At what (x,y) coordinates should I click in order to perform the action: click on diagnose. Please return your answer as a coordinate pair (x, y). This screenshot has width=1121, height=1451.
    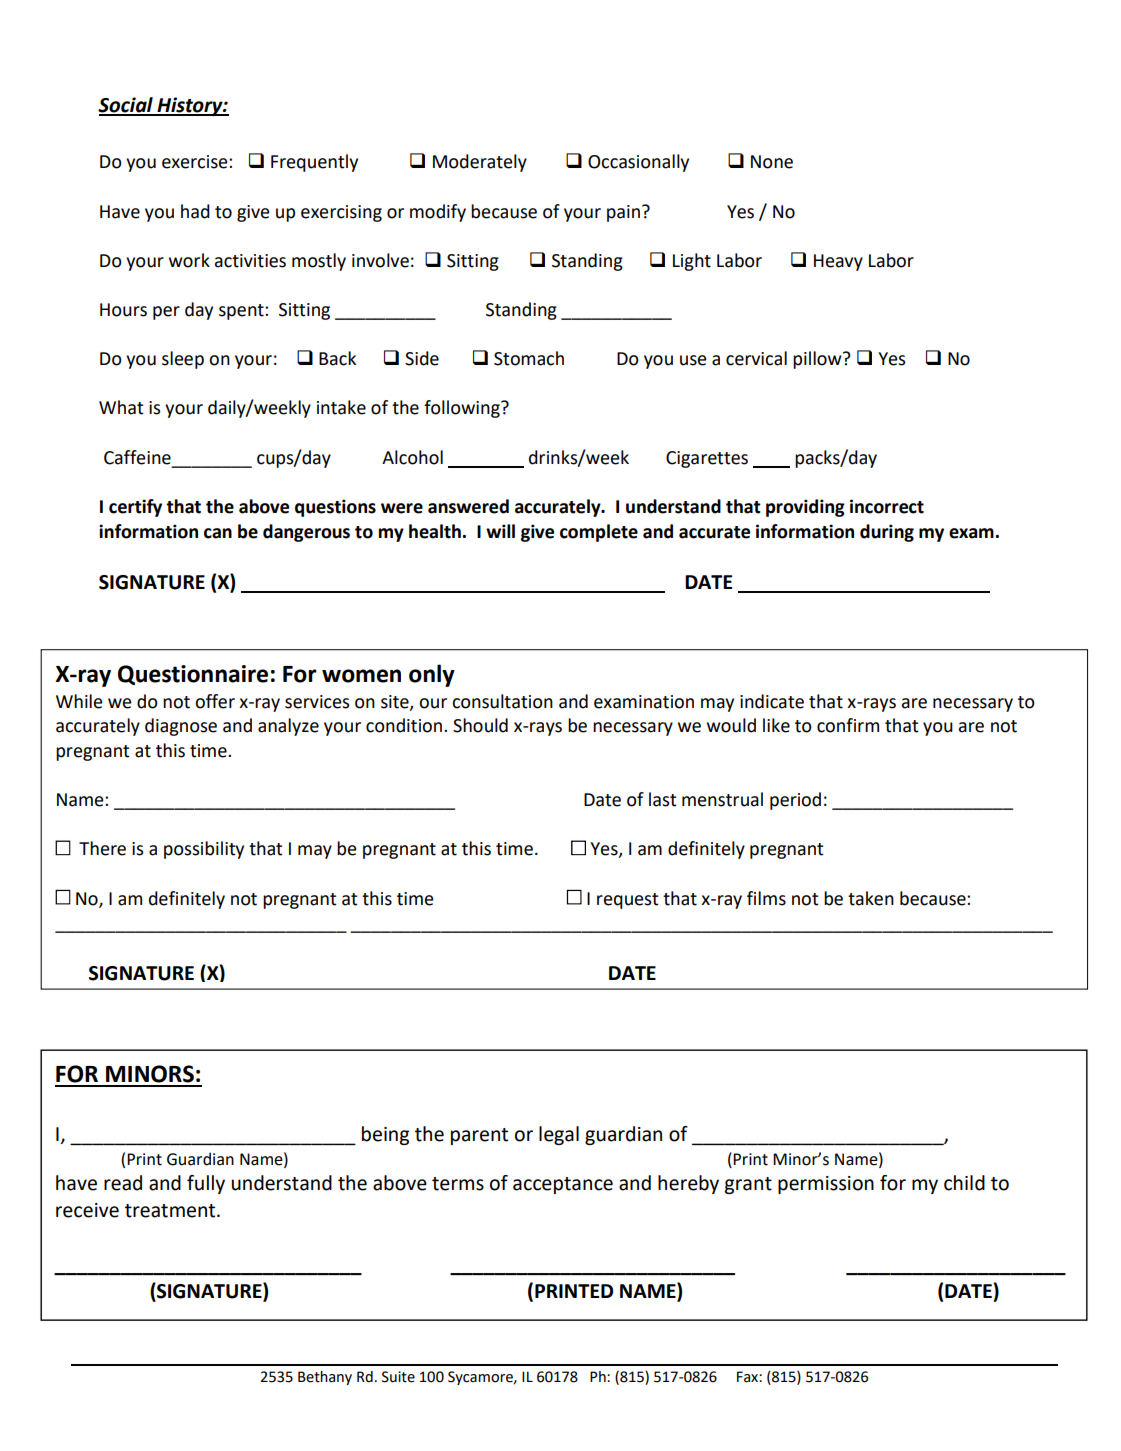
    Looking at the image, I should click on (181, 727).
